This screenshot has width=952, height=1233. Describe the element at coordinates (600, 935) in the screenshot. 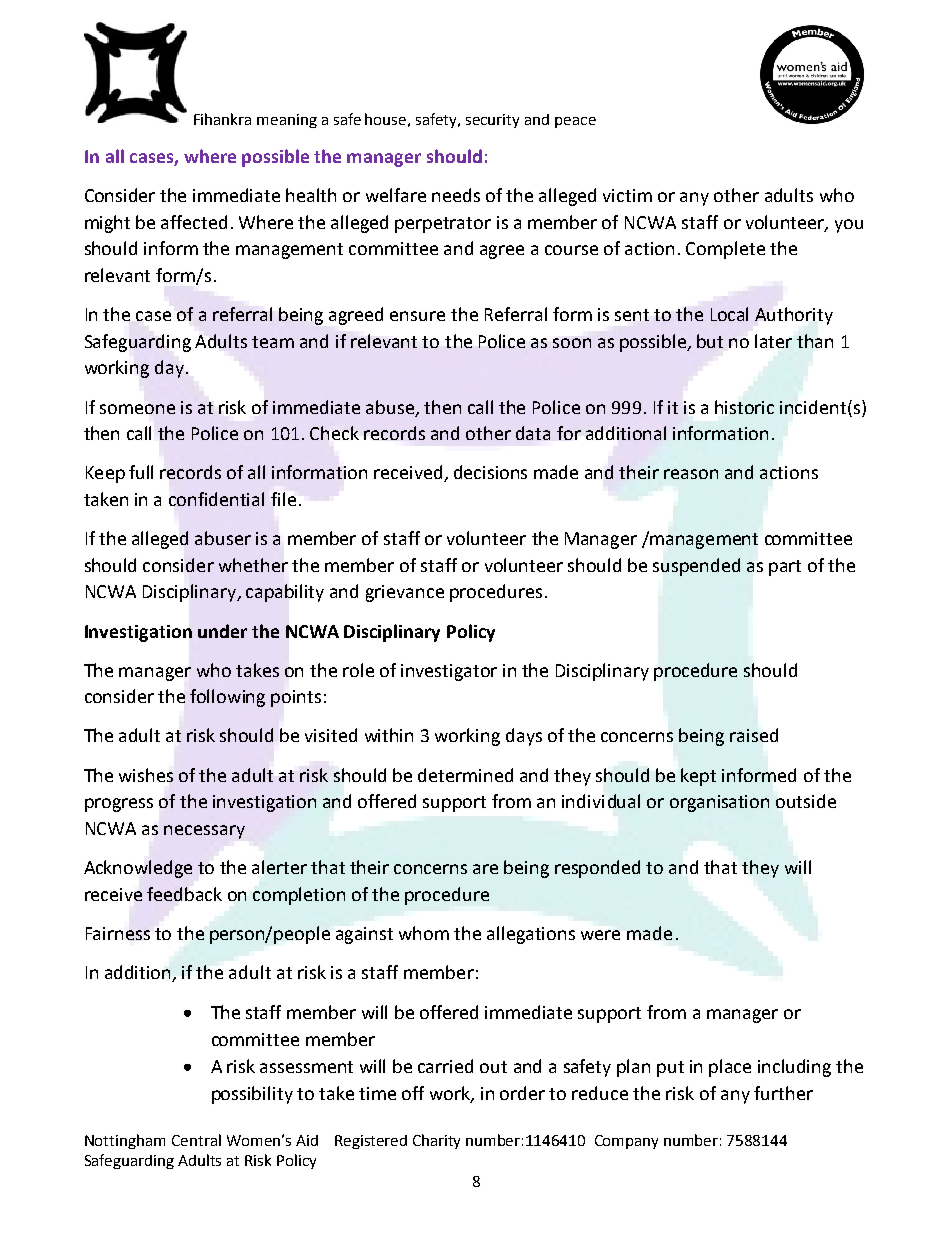

I see `were` at that location.
